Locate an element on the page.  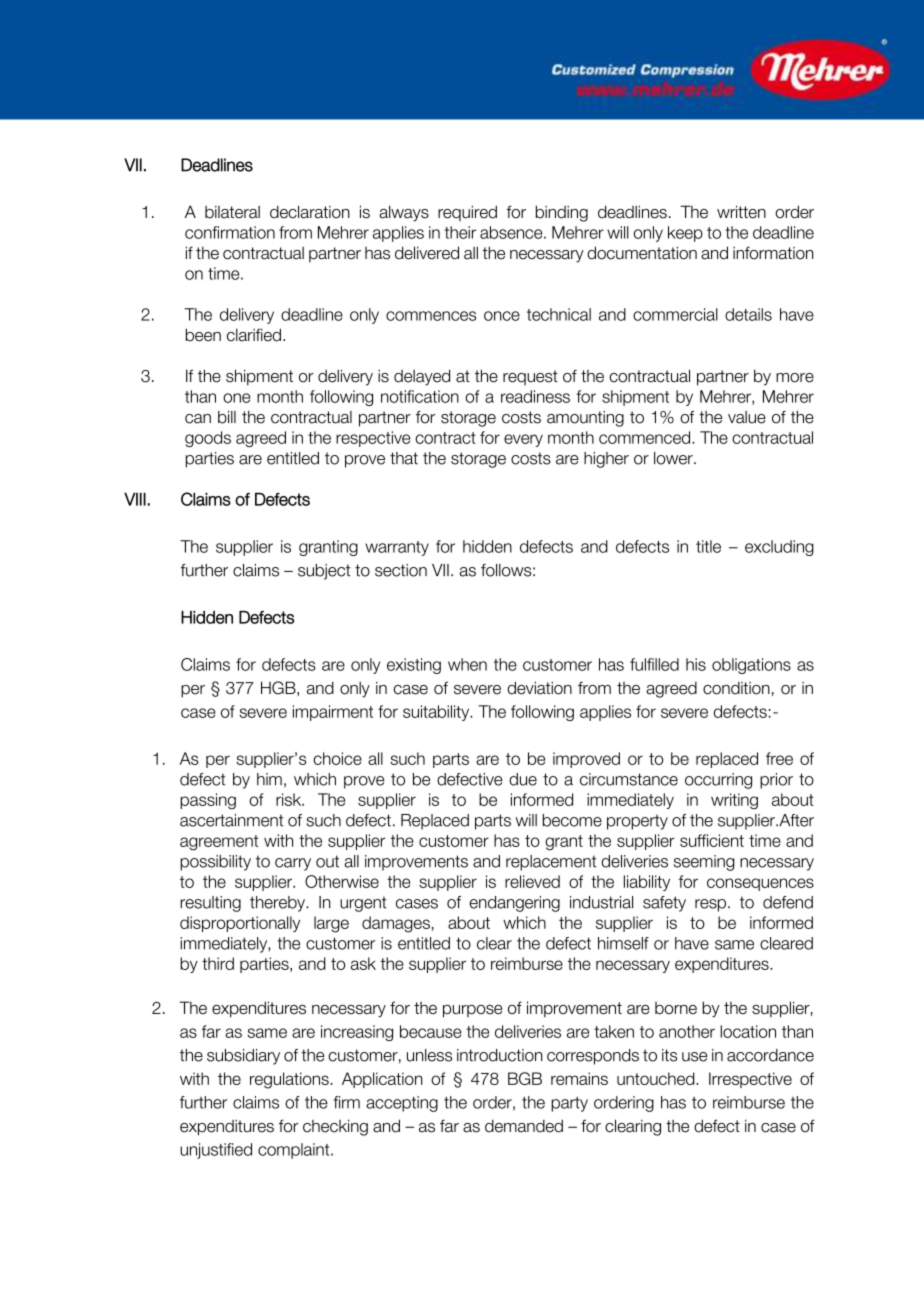
bilateral is located at coordinates (232, 212).
